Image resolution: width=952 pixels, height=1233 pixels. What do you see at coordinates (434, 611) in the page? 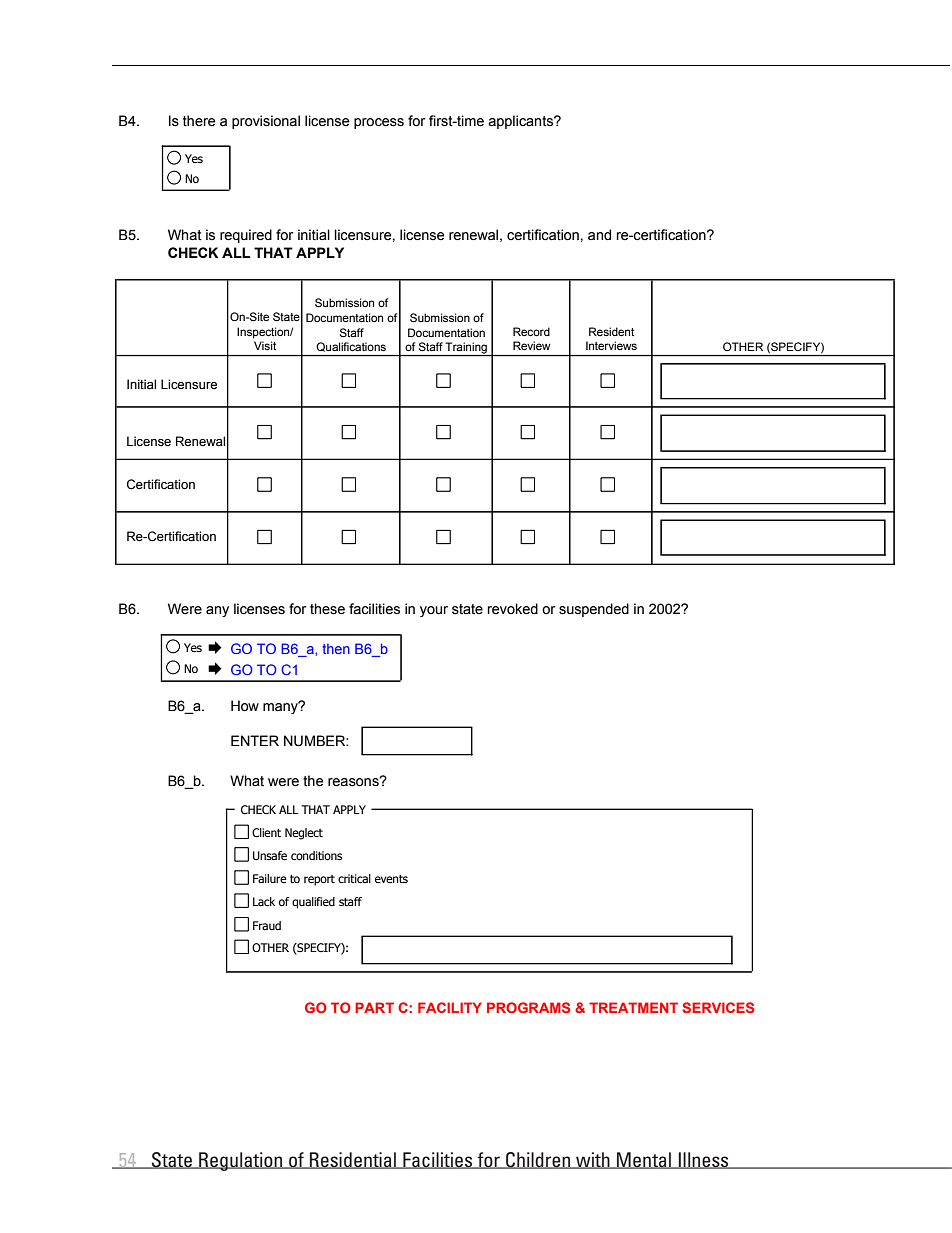
I see `your` at bounding box center [434, 611].
